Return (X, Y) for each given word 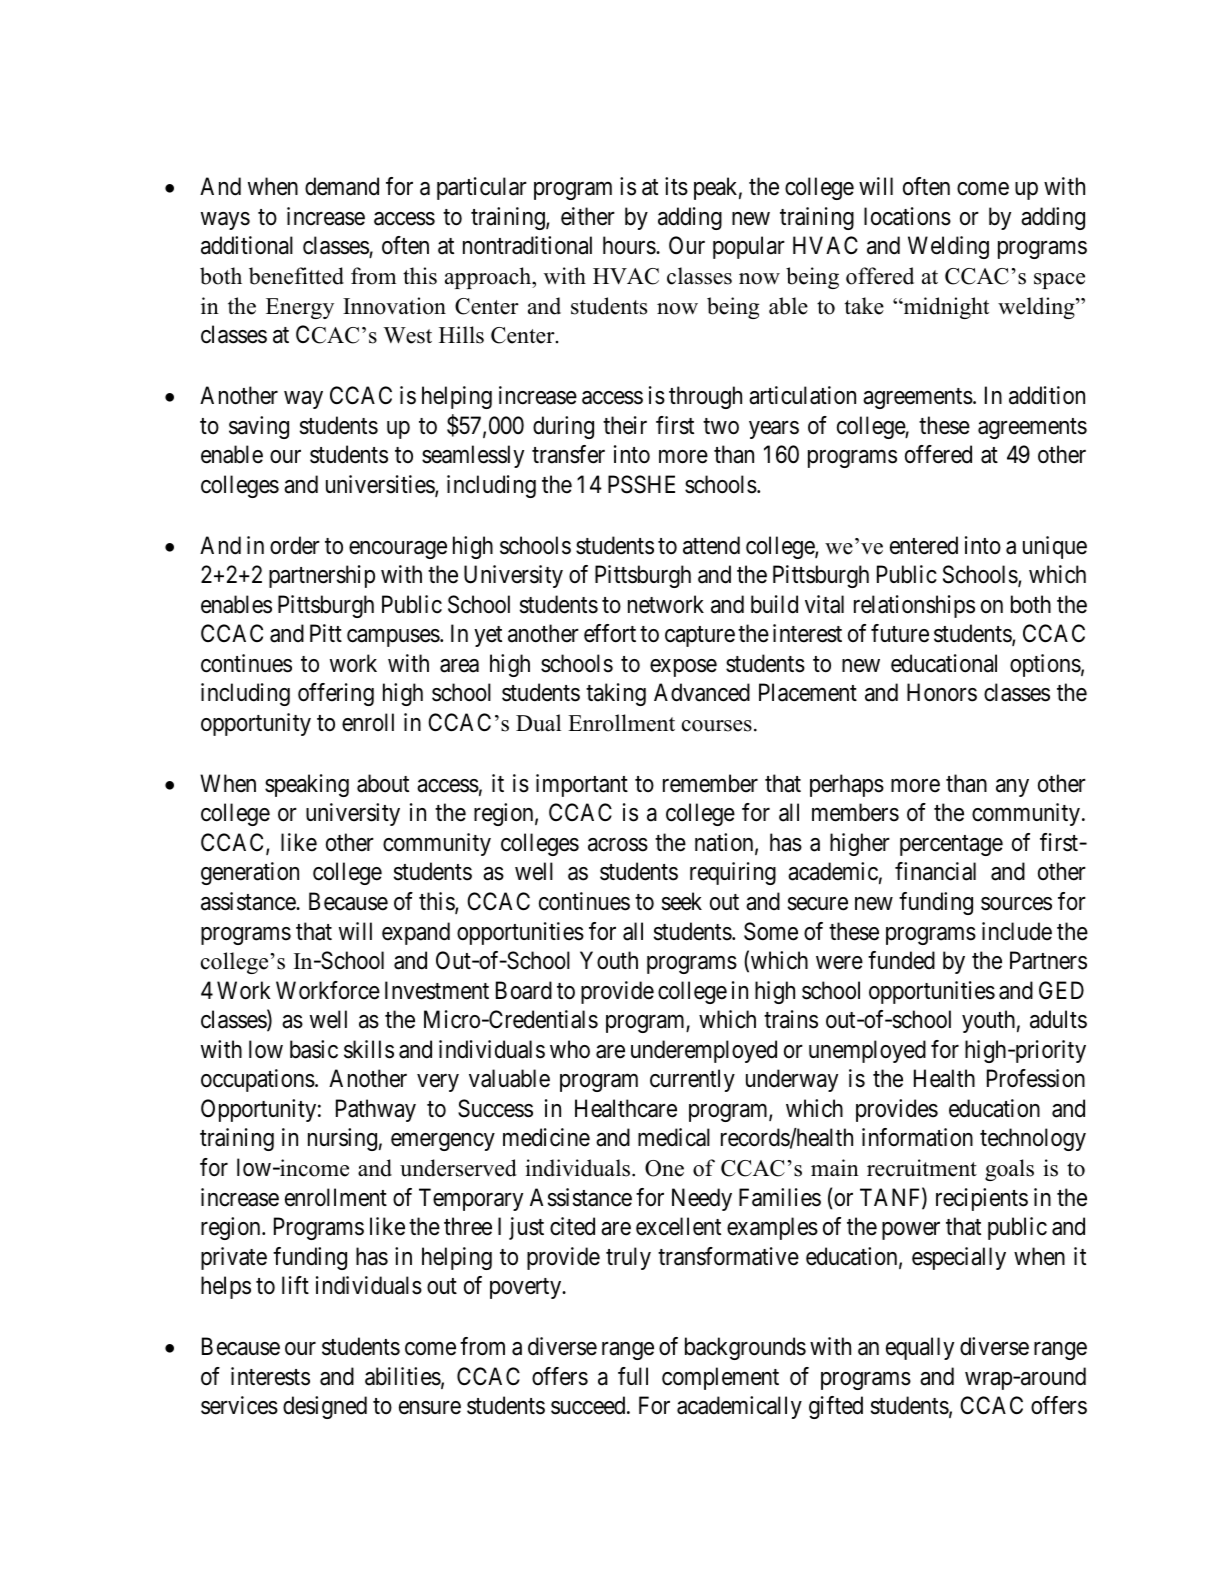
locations (907, 216)
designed (325, 1407)
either (588, 216)
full (633, 1376)
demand (342, 186)
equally (920, 1348)
